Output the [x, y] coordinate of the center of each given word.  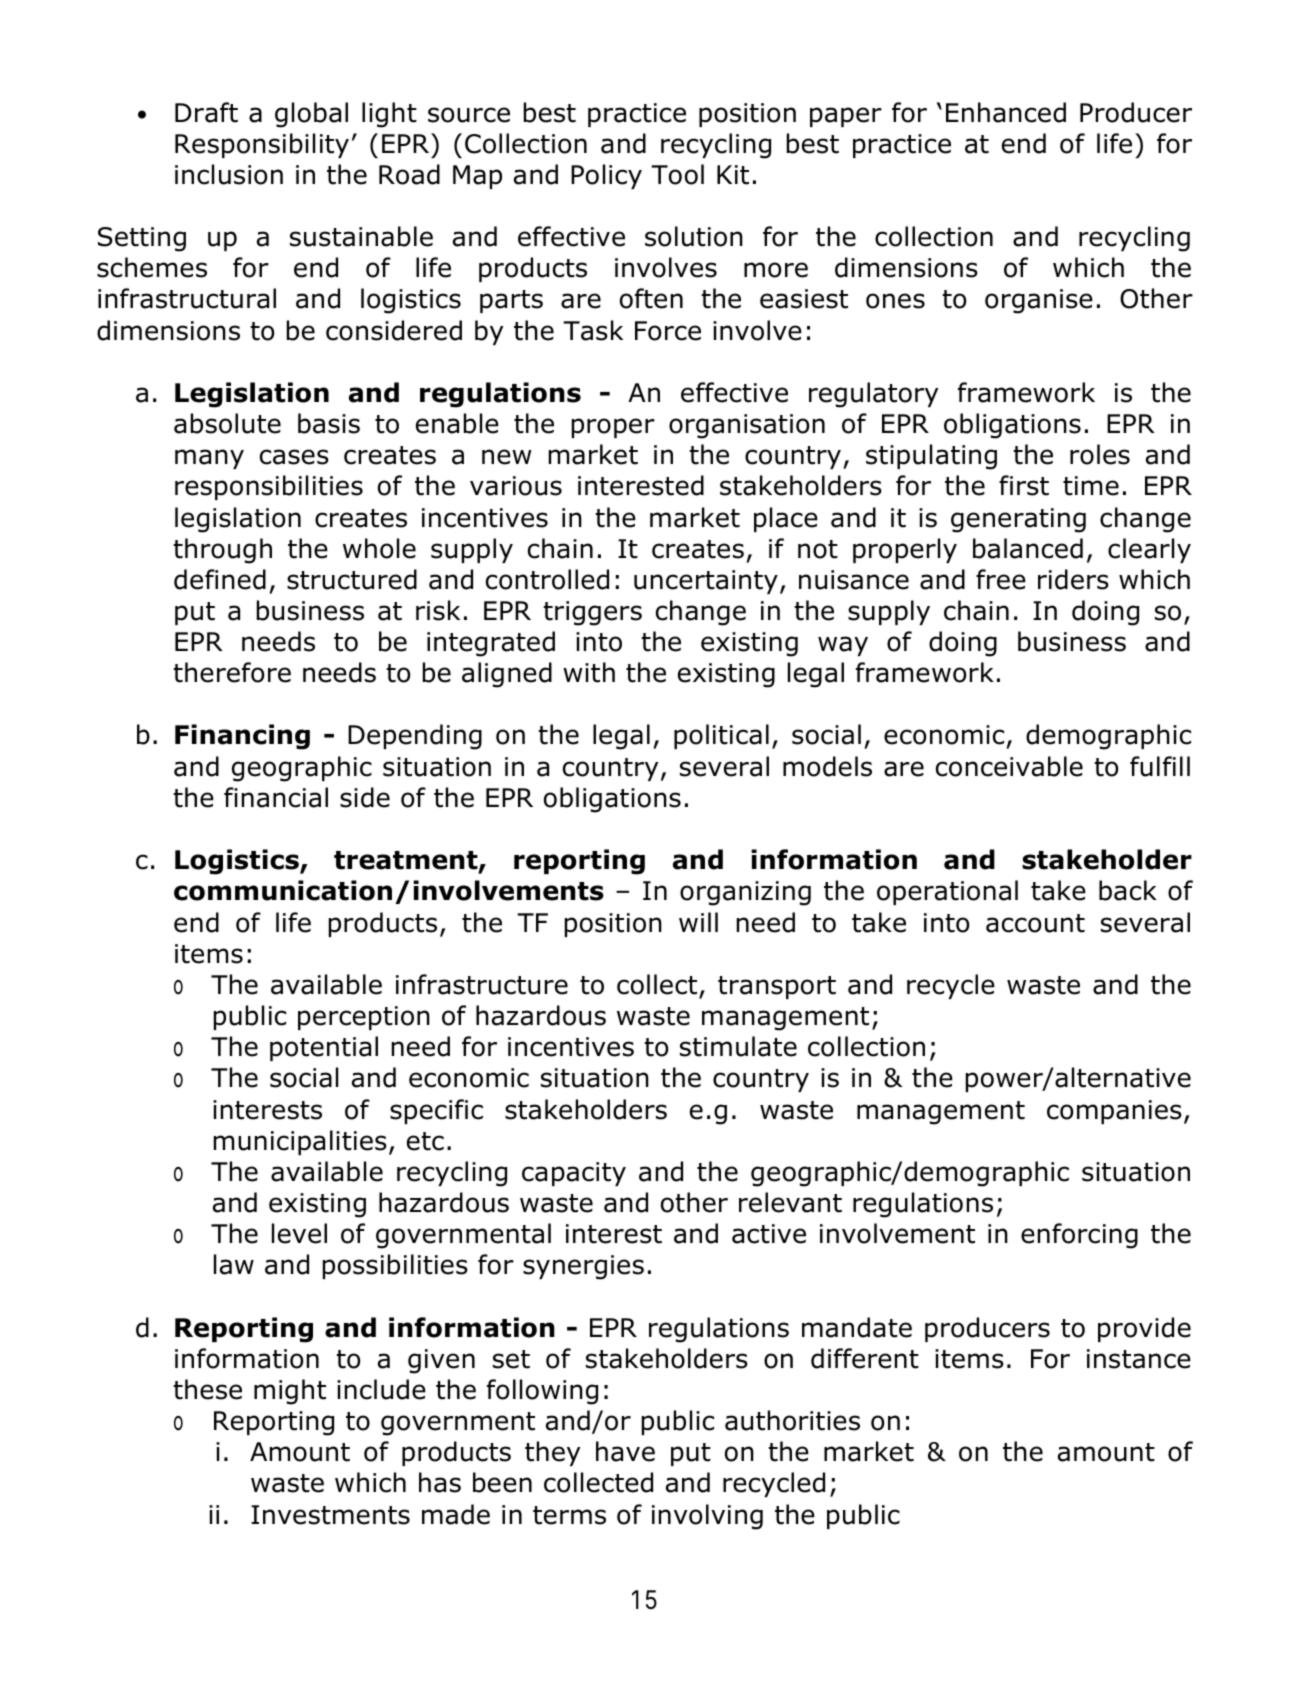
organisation [747, 426]
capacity [574, 1174]
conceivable [1009, 766]
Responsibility [262, 145]
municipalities [300, 1142]
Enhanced [1006, 112]
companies [1114, 1112]
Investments [330, 1515]
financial [276, 797]
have [625, 1451]
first [1024, 485]
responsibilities [269, 487]
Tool [677, 174]
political [721, 736]
